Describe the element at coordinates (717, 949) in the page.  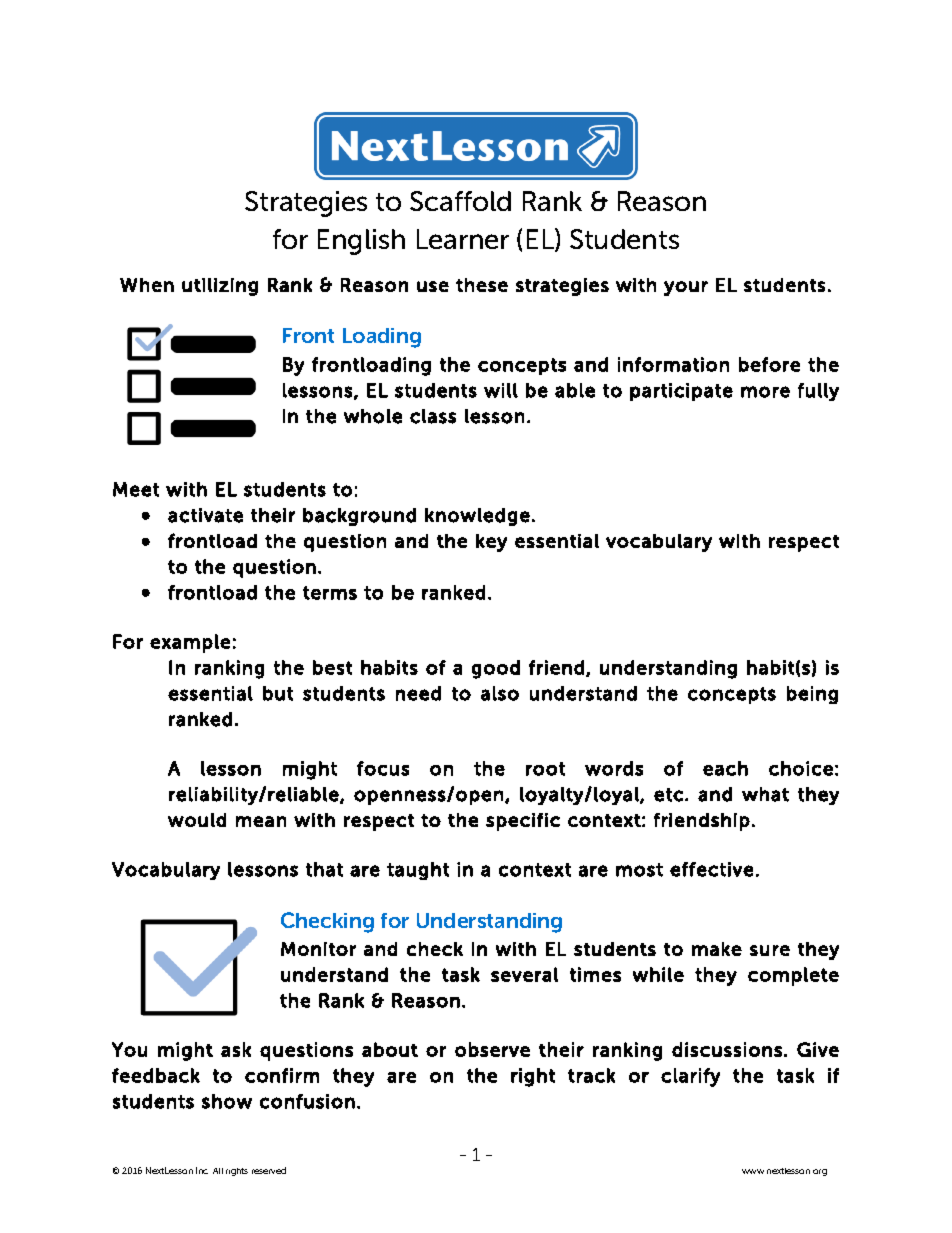
I see `make` at that location.
